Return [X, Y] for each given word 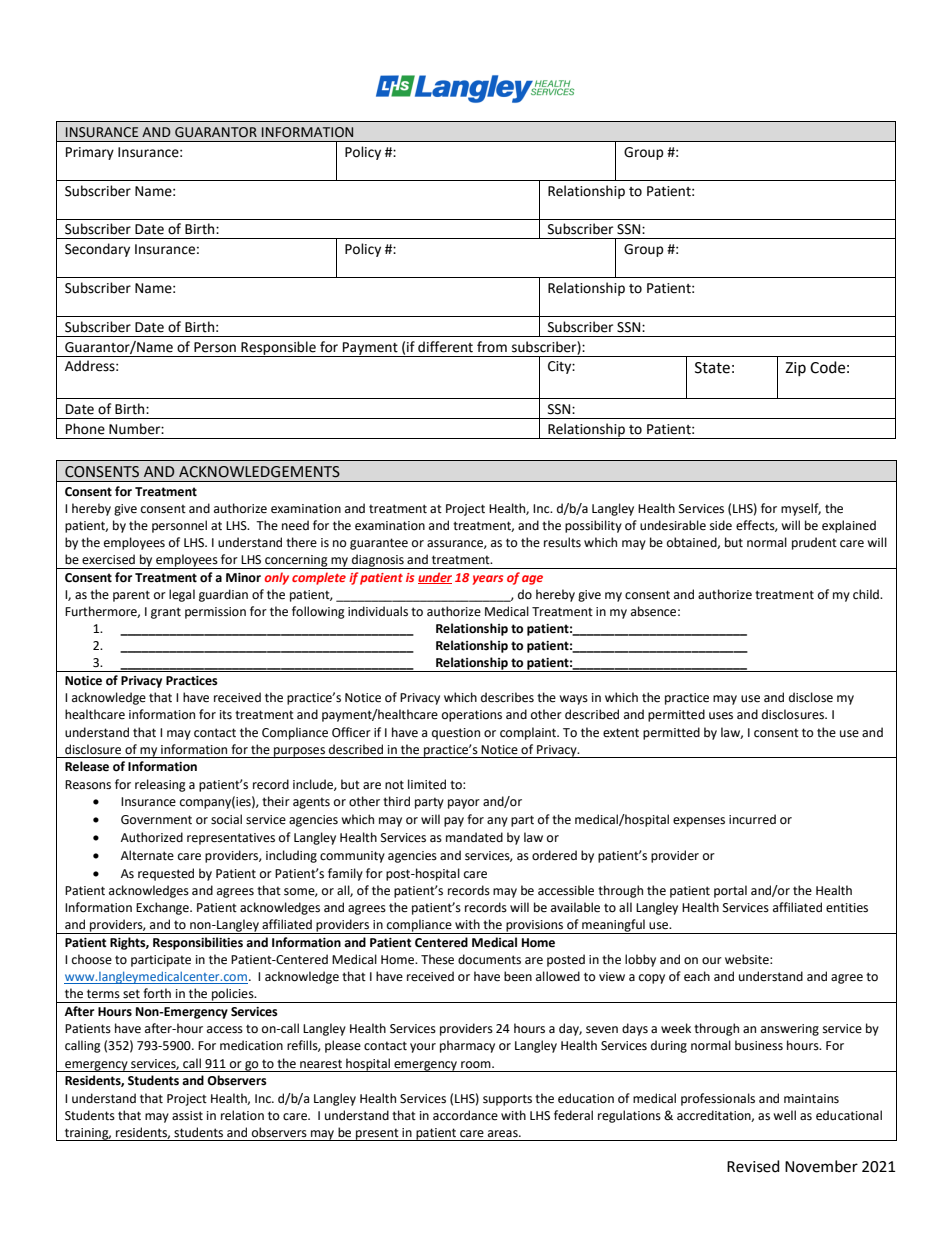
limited [427, 784]
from [492, 347]
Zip [795, 369]
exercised [108, 559]
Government [156, 820]
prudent [814, 543]
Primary [90, 153]
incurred [752, 819]
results [562, 542]
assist [187, 1116]
